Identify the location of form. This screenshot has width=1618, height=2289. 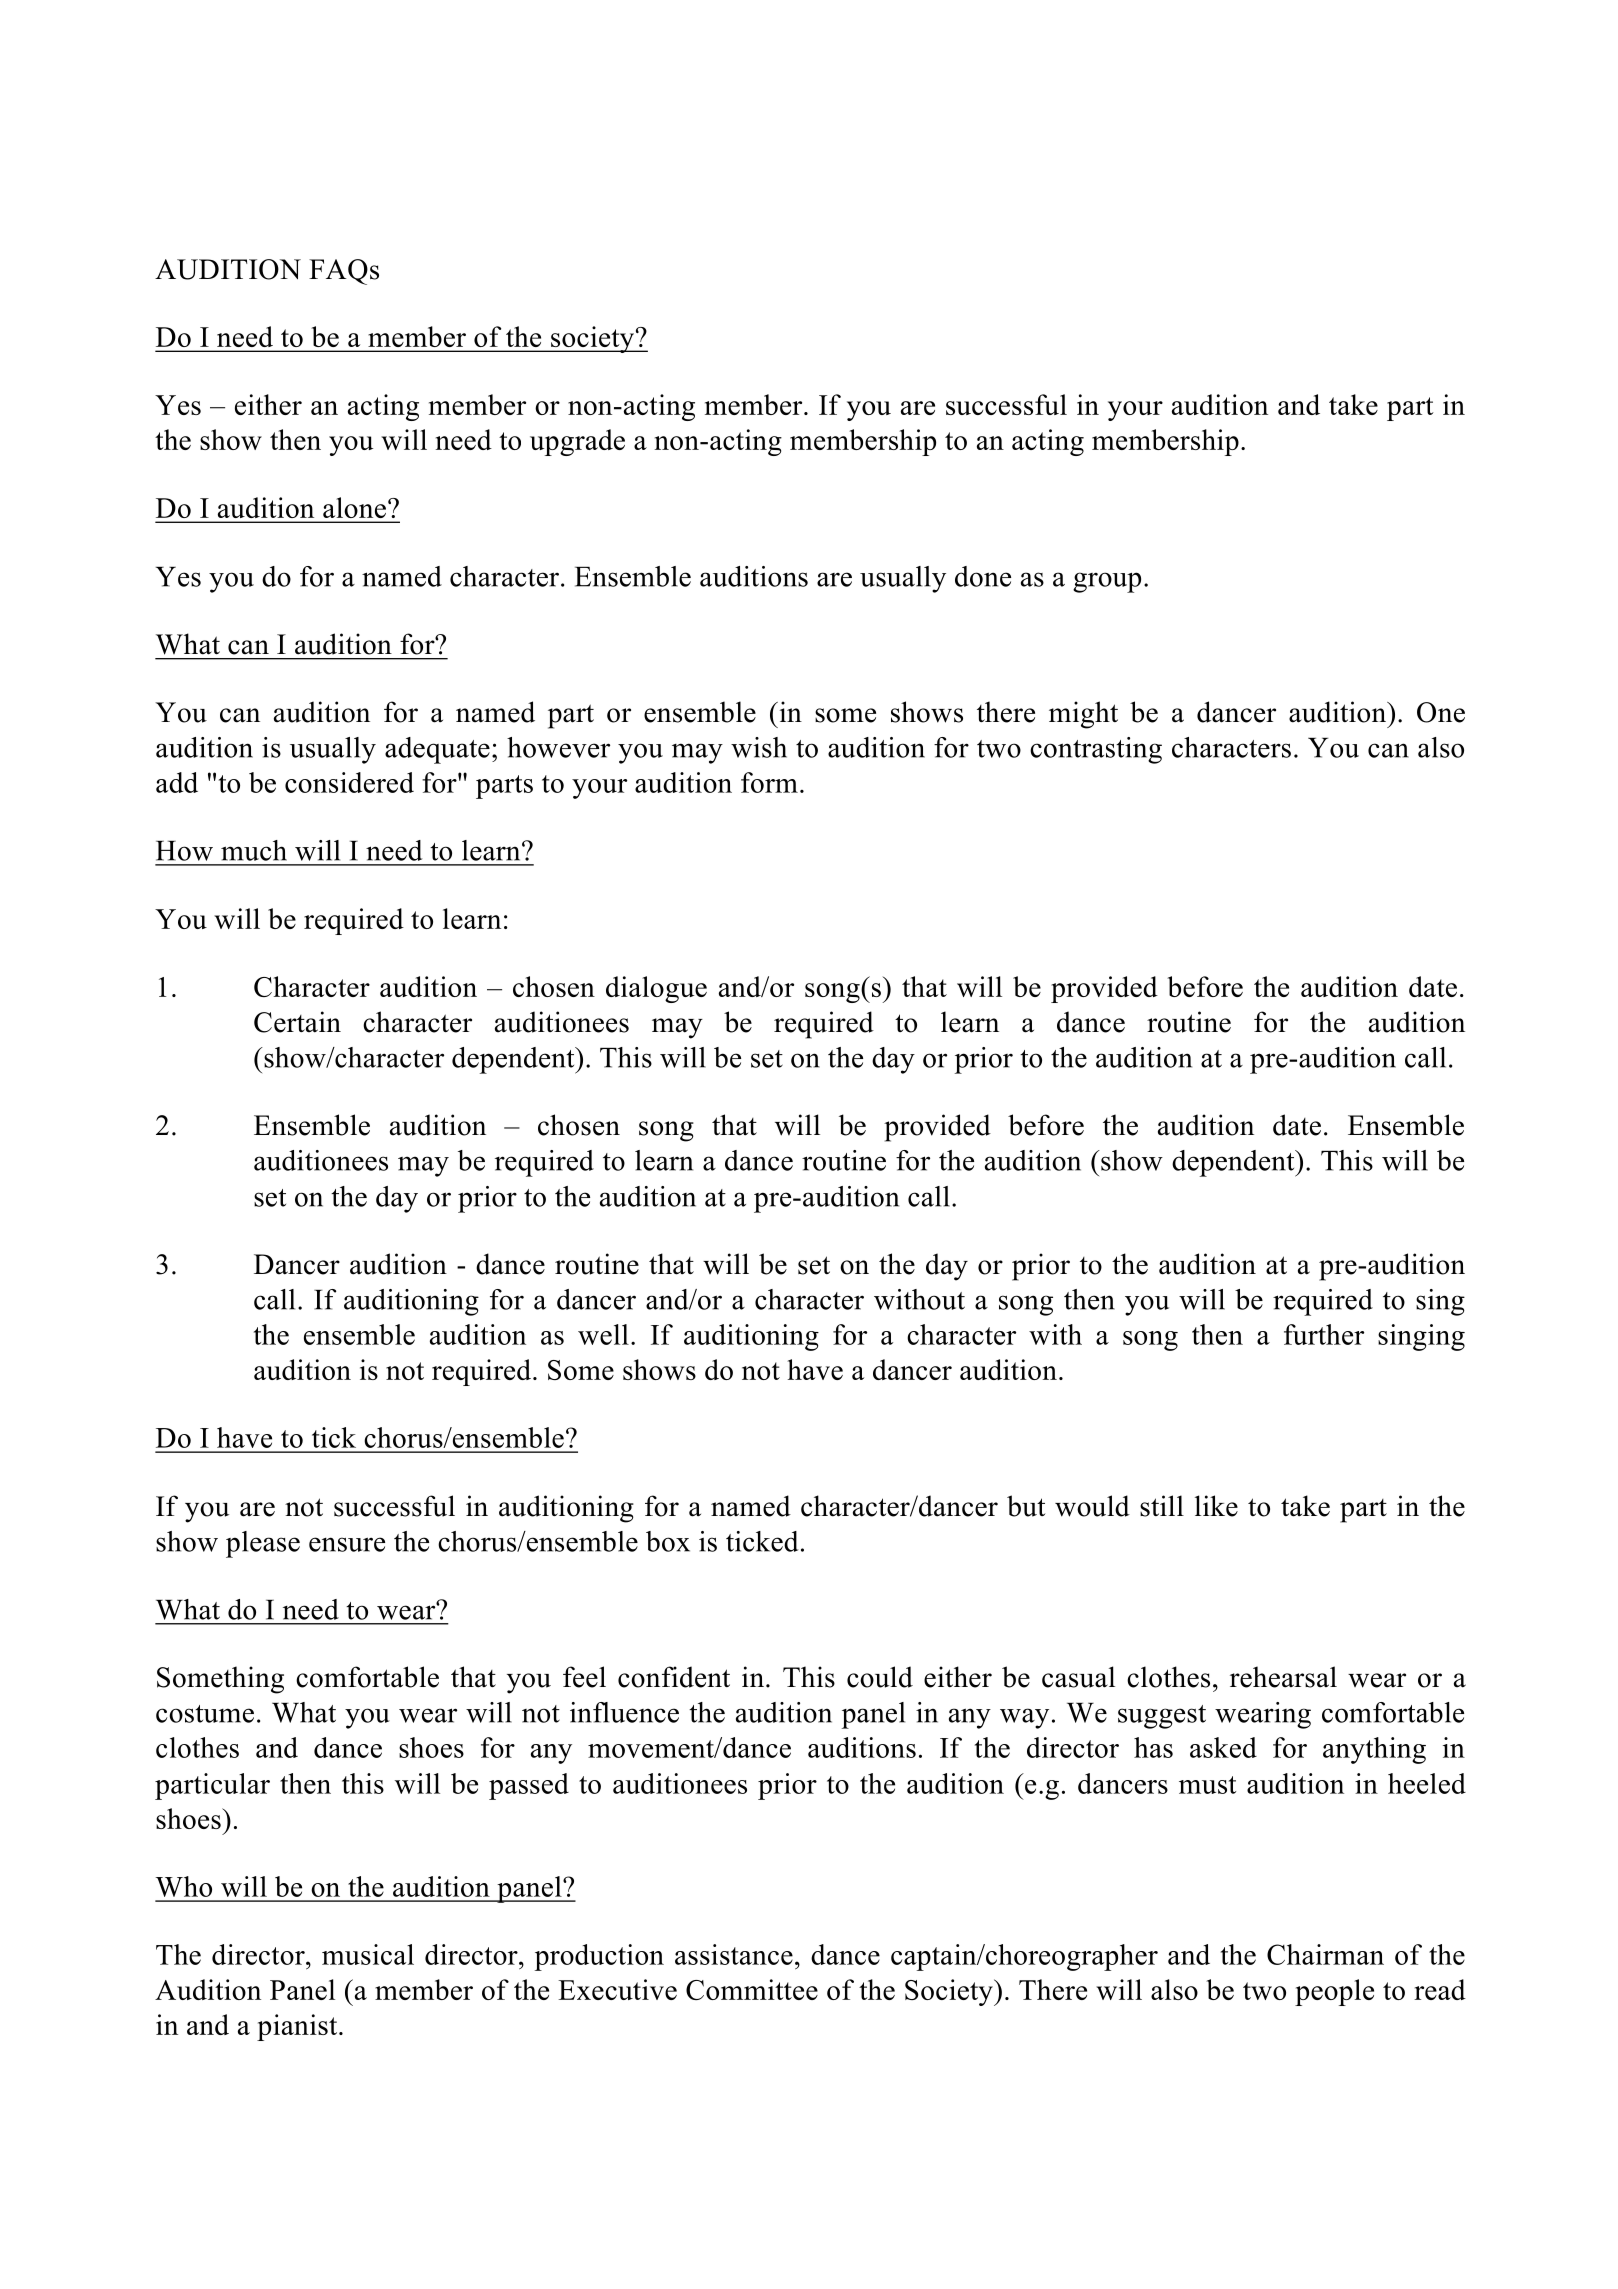
(769, 782).
